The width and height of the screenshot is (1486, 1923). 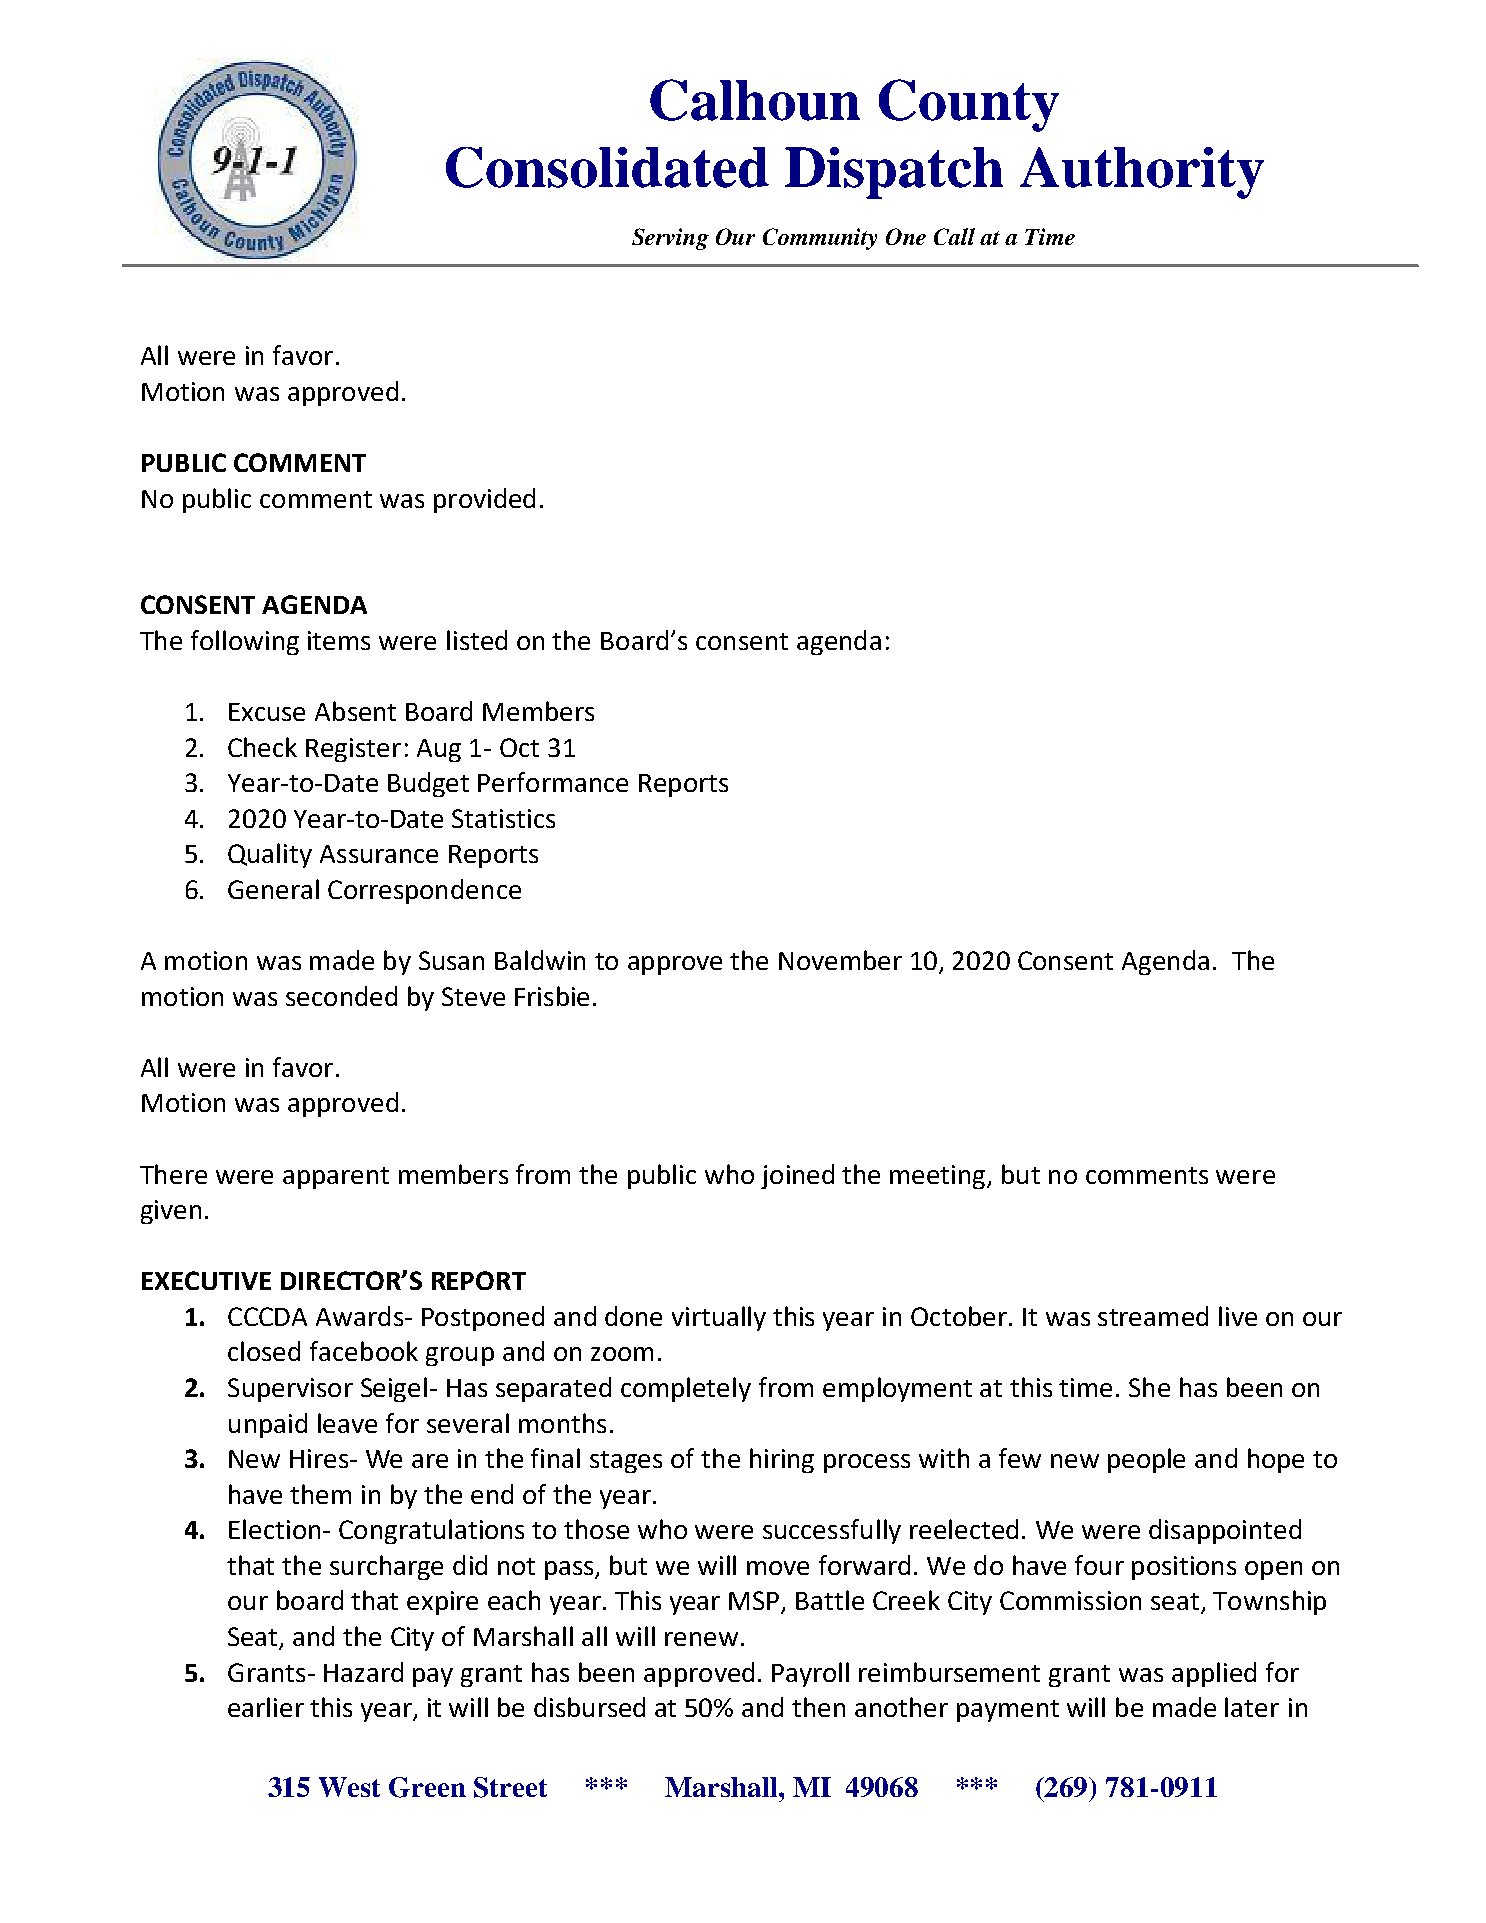 I want to click on joined, so click(x=797, y=1176).
